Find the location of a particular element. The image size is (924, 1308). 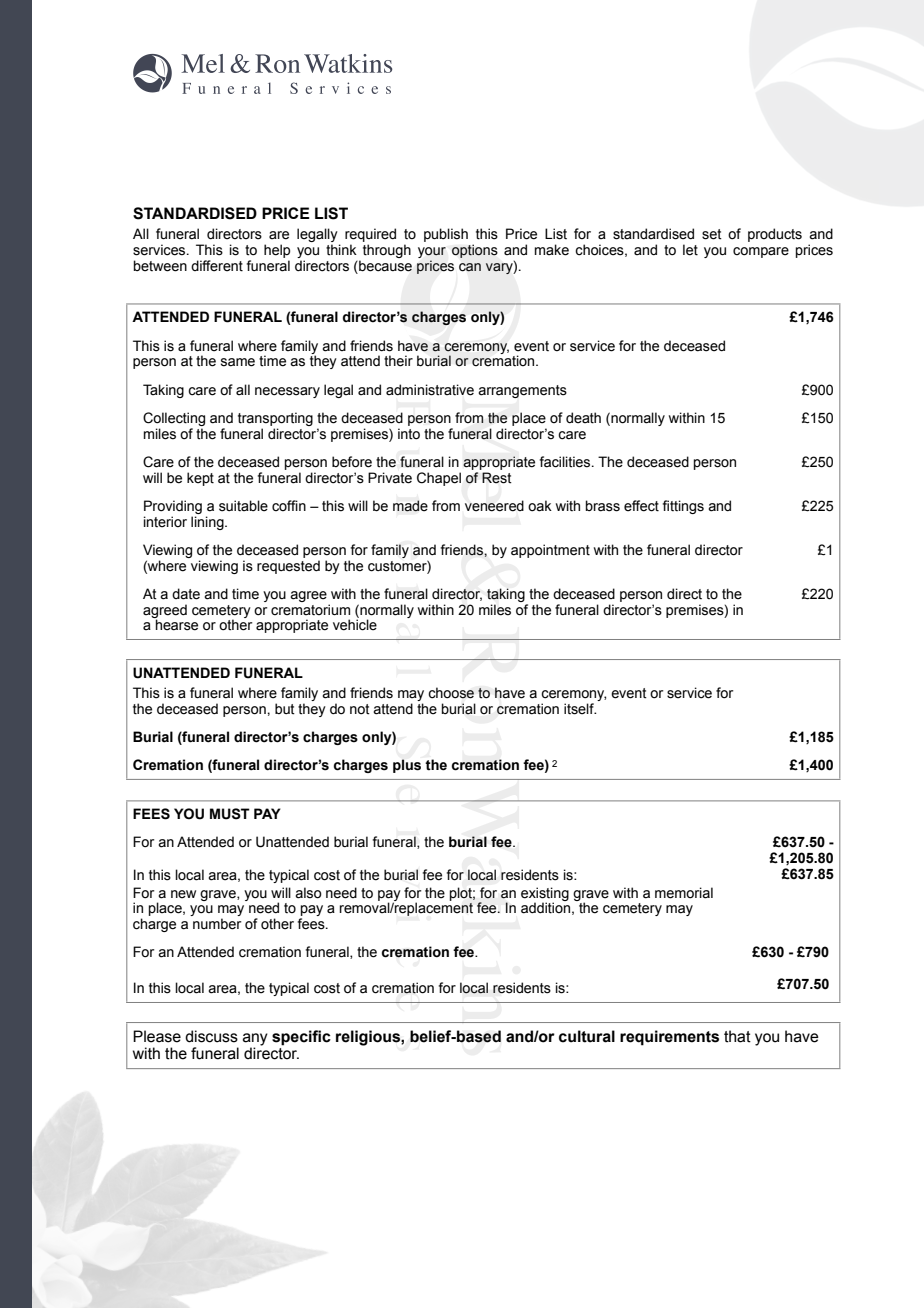

discuss is located at coordinates (211, 1036).
